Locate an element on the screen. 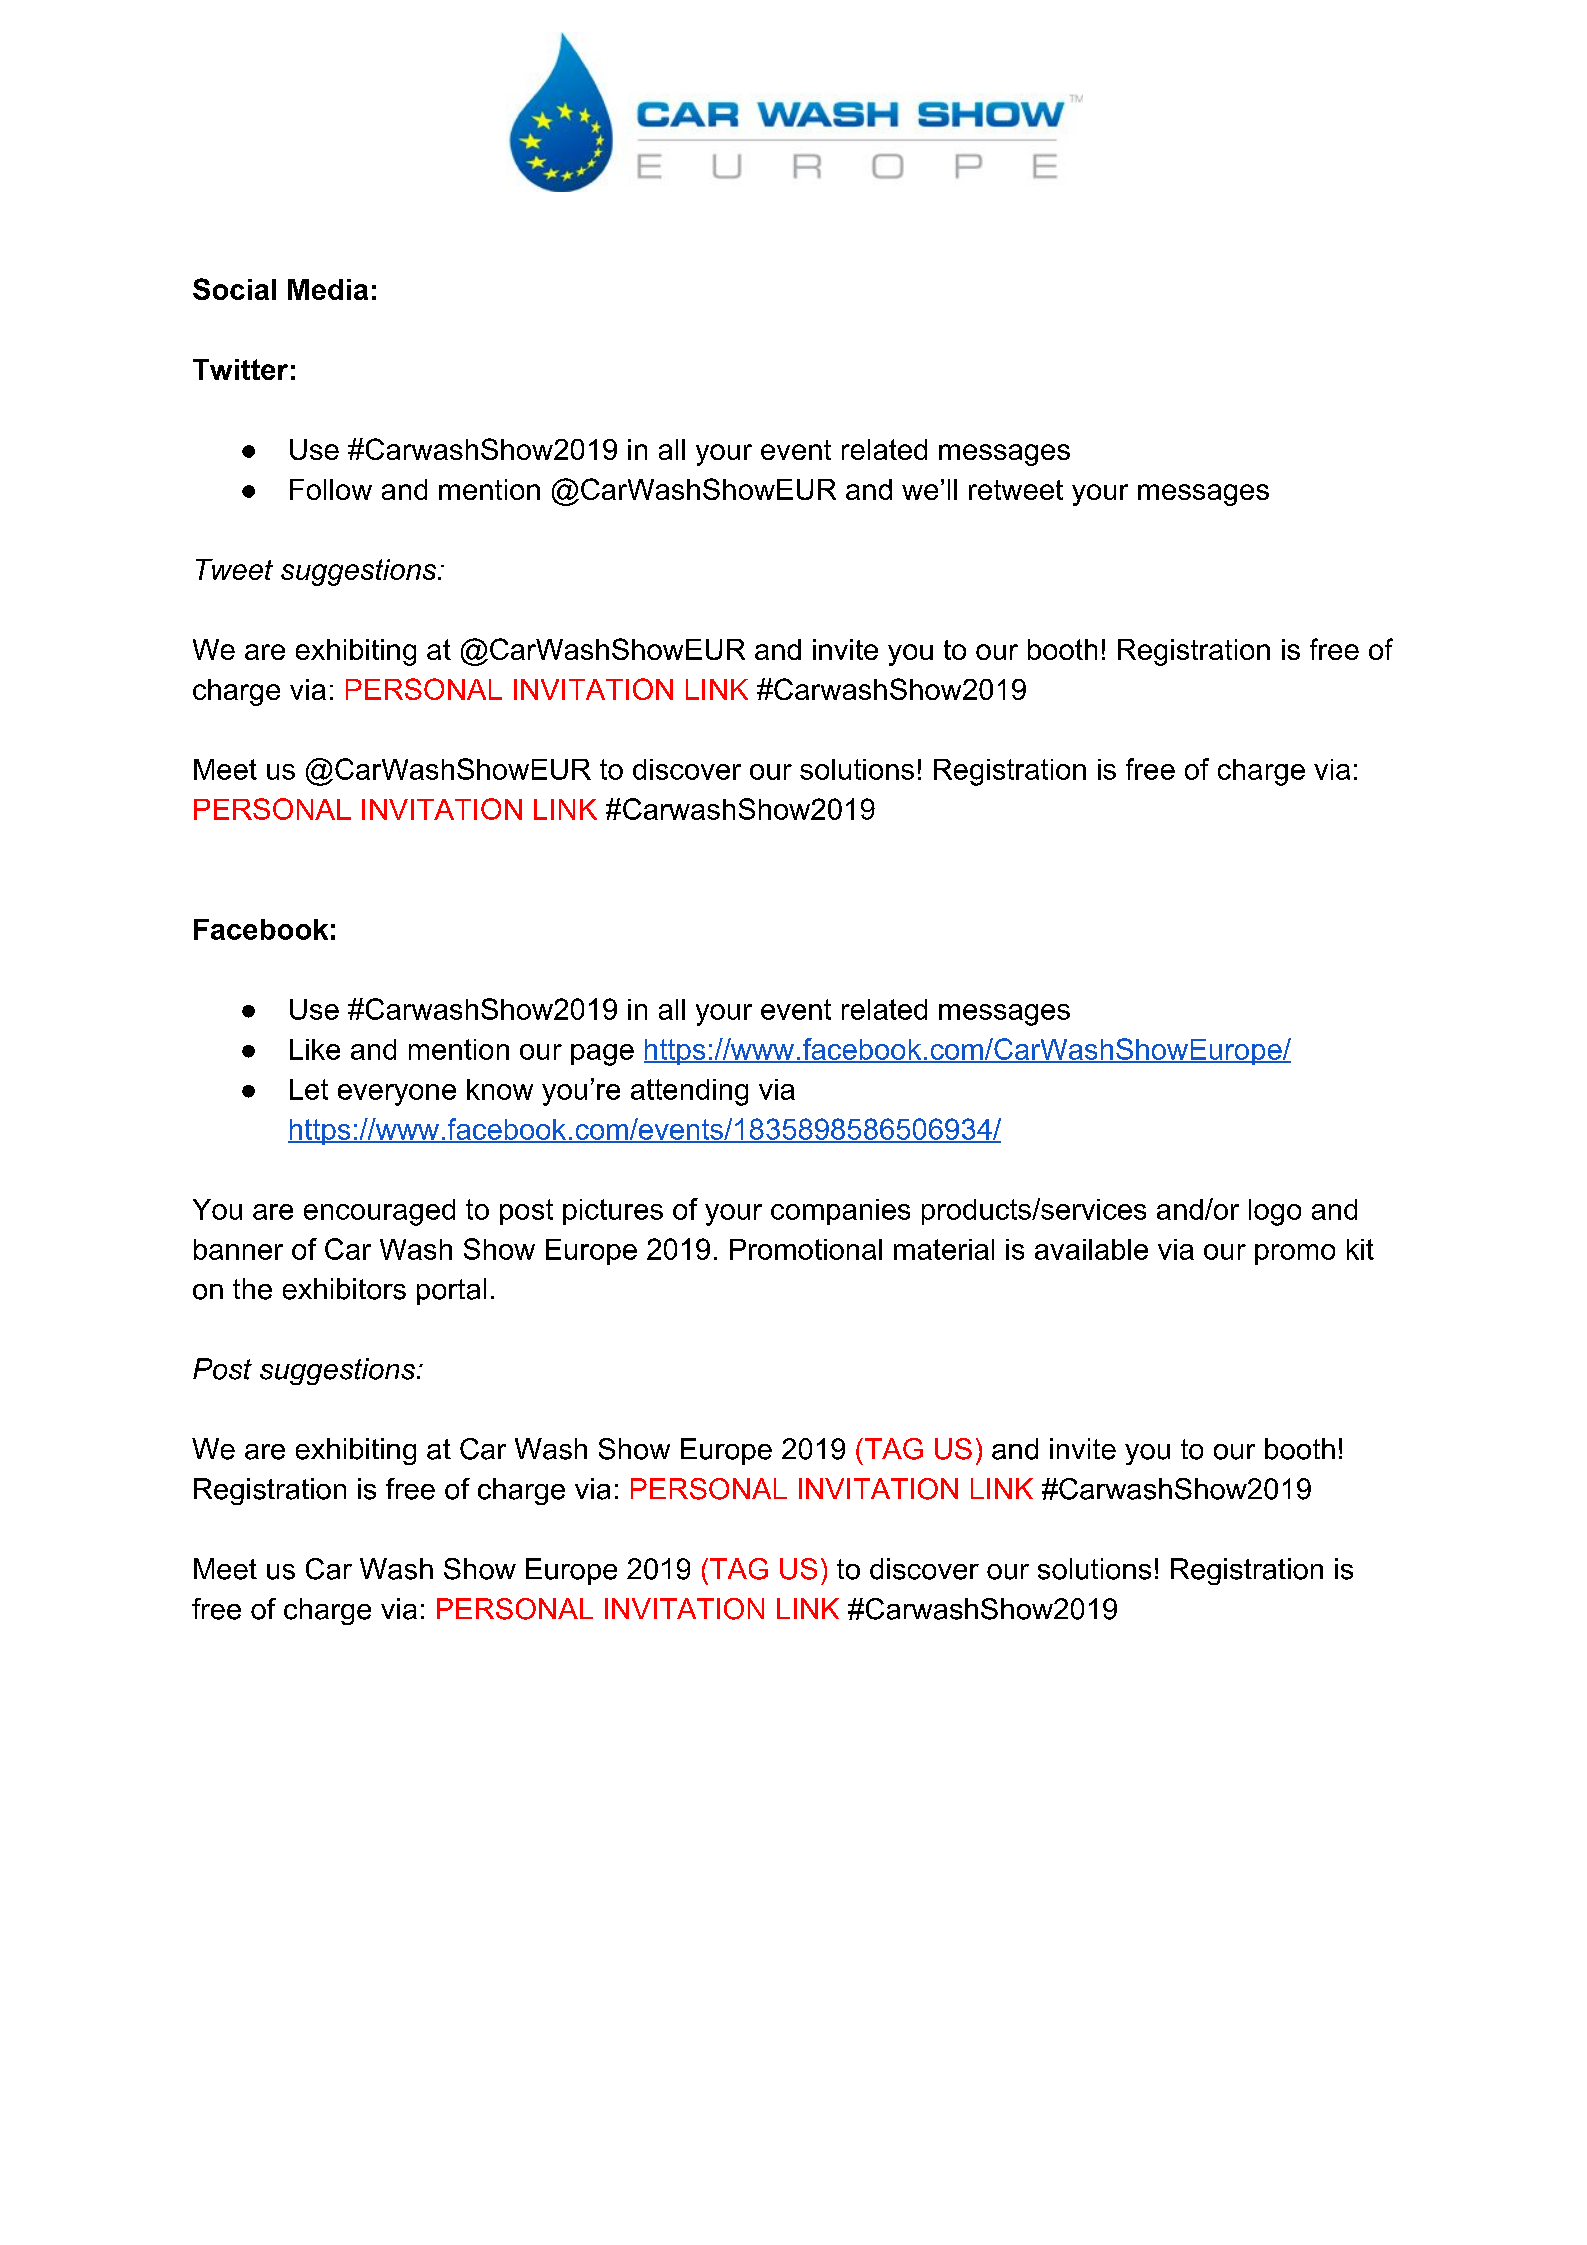 Image resolution: width=1587 pixels, height=2245 pixels. exhibitors is located at coordinates (344, 1289).
